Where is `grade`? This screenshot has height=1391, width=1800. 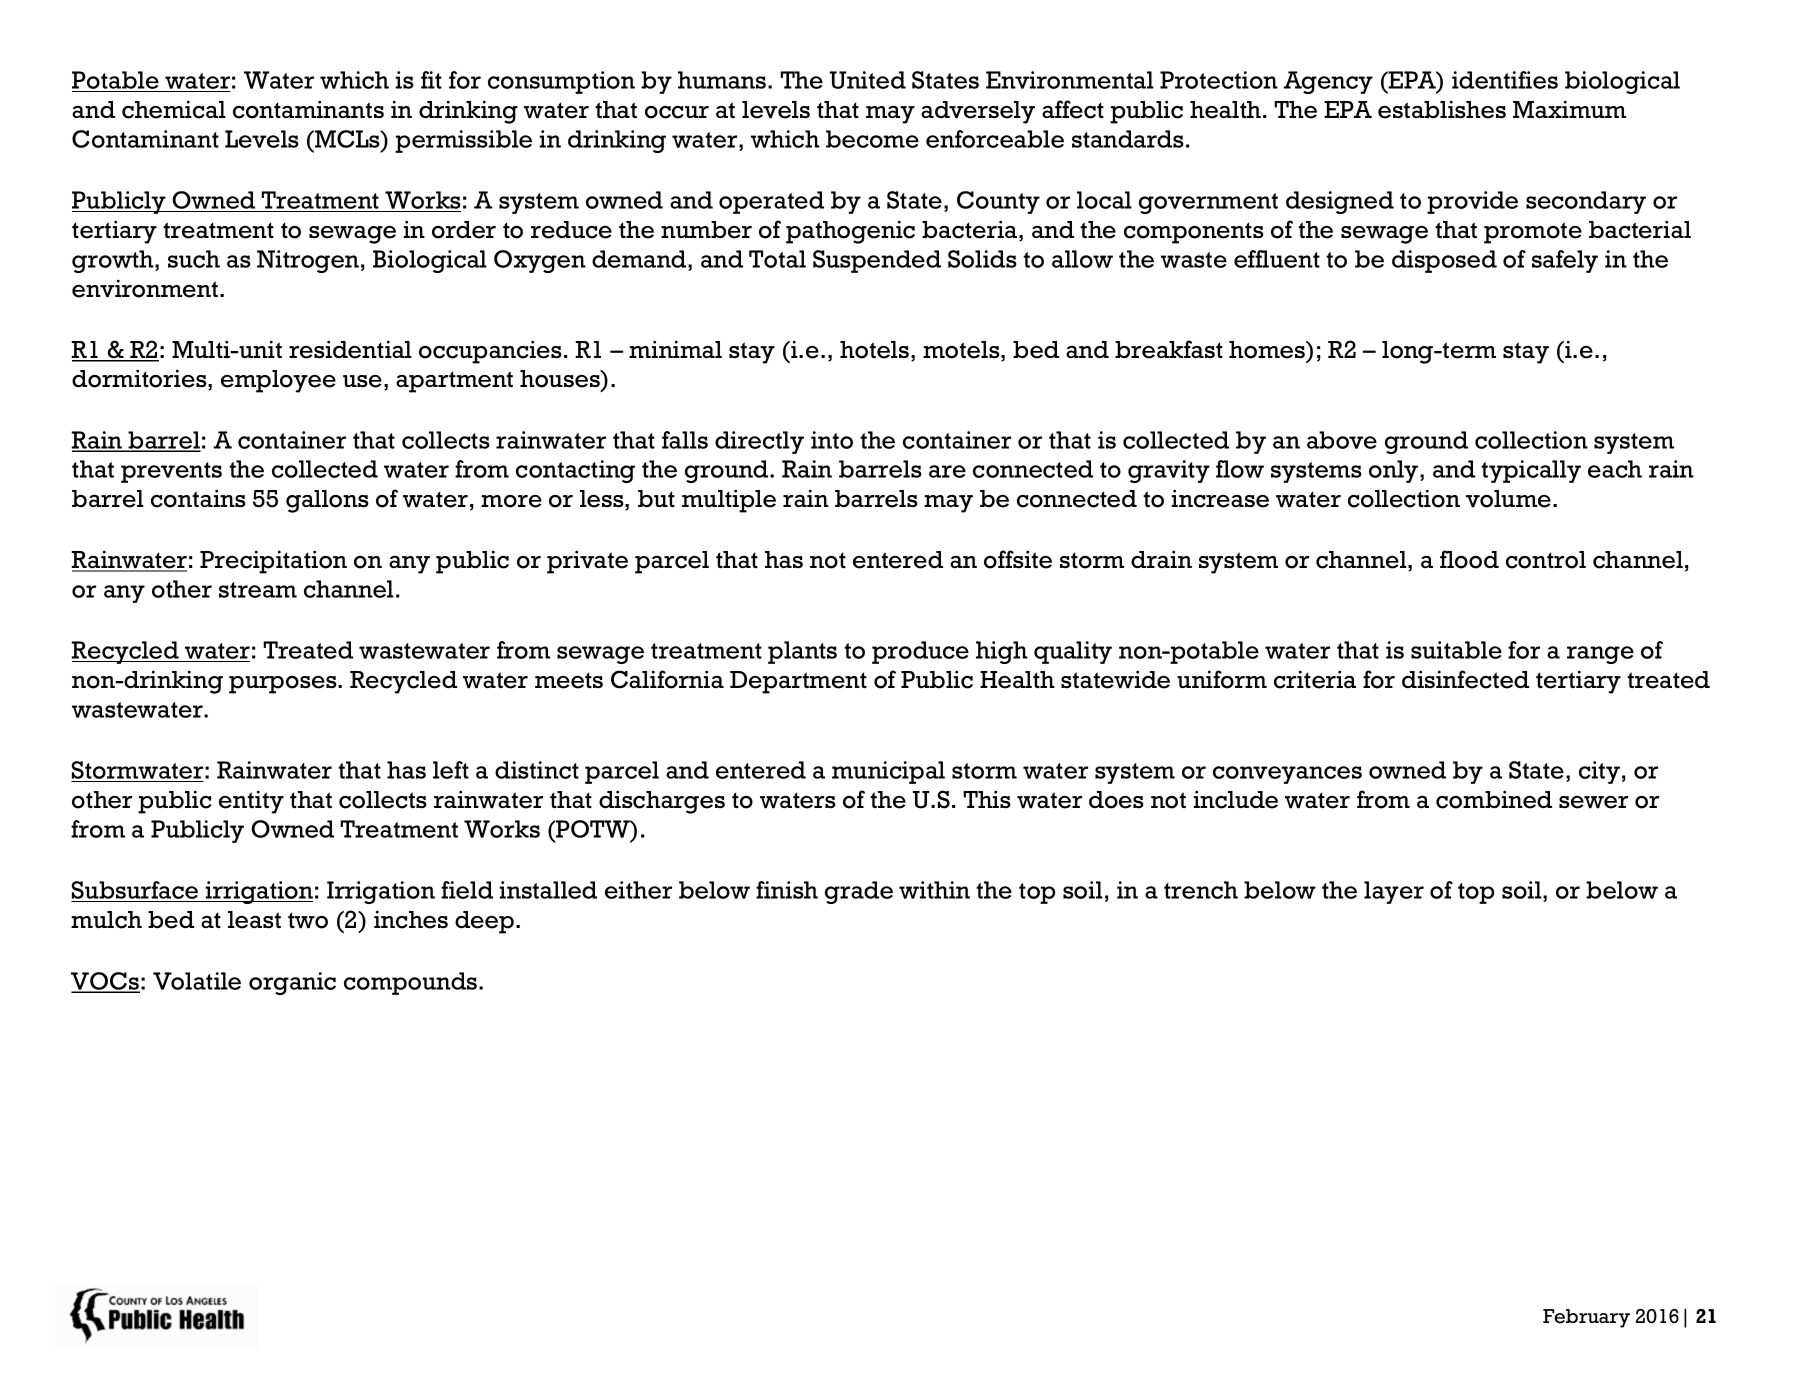 grade is located at coordinates (859, 892).
